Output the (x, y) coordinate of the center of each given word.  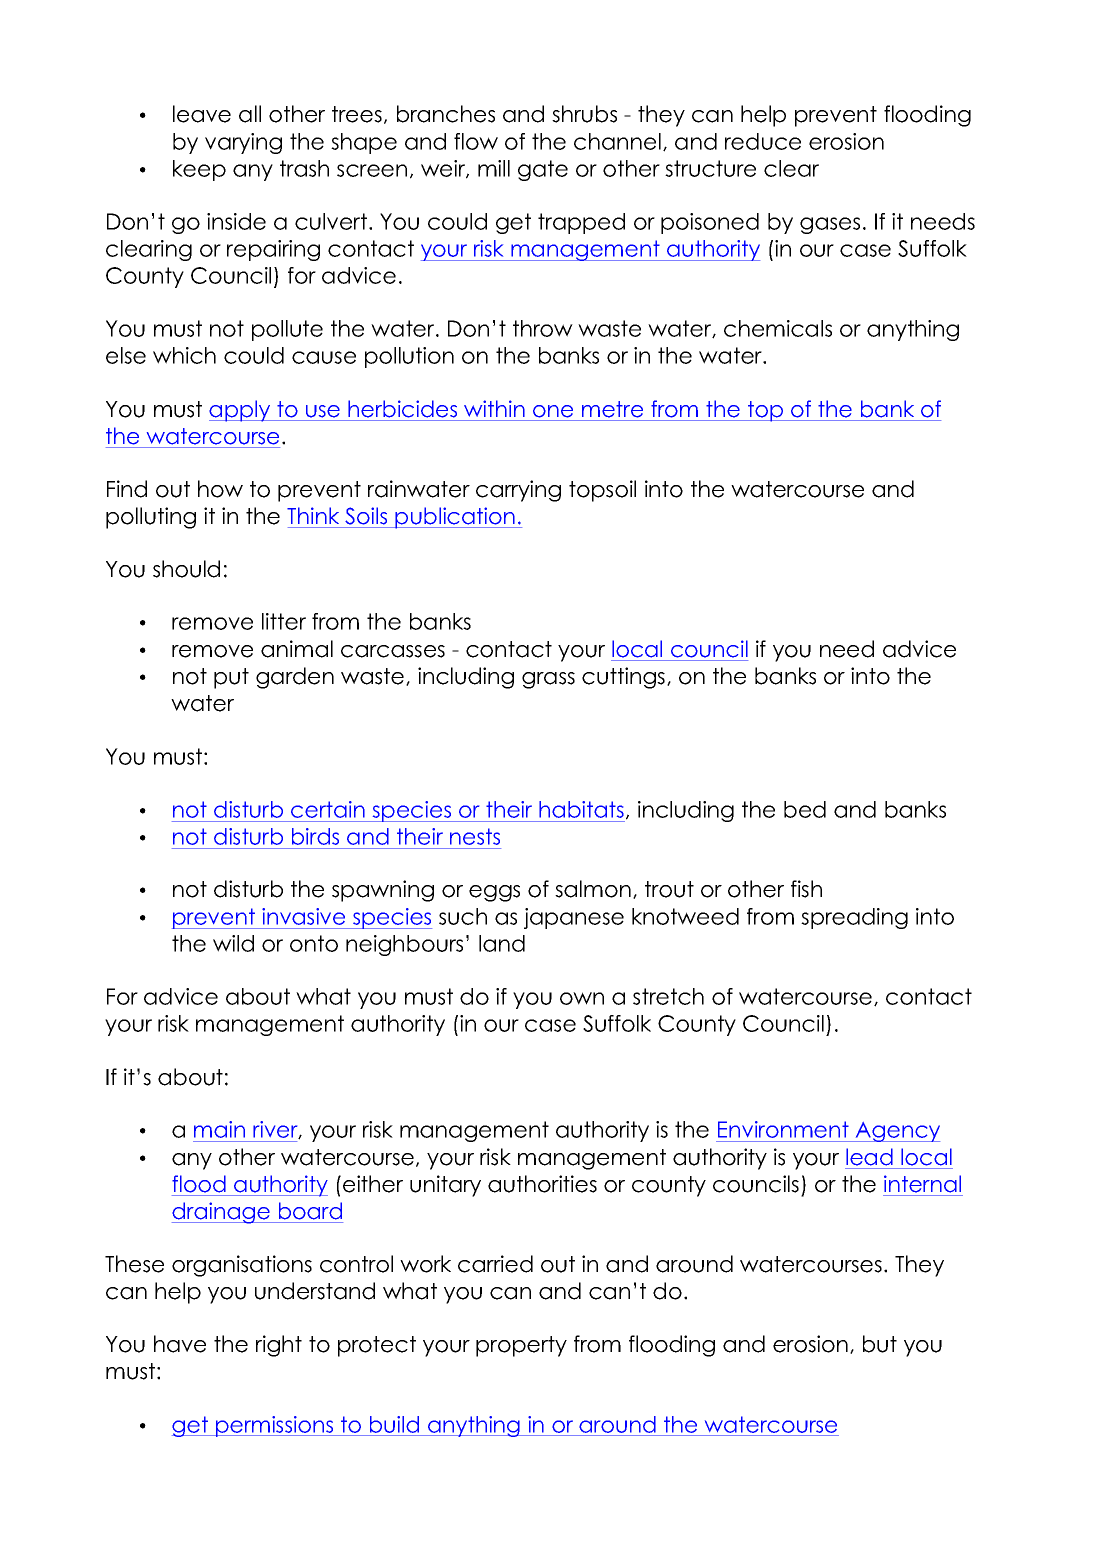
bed (805, 809)
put (231, 678)
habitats (581, 809)
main (219, 1129)
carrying (518, 491)
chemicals (778, 328)
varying (243, 143)
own (582, 998)
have (180, 1344)
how (220, 489)
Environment (783, 1129)
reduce (763, 141)
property (521, 1346)
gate (543, 170)
